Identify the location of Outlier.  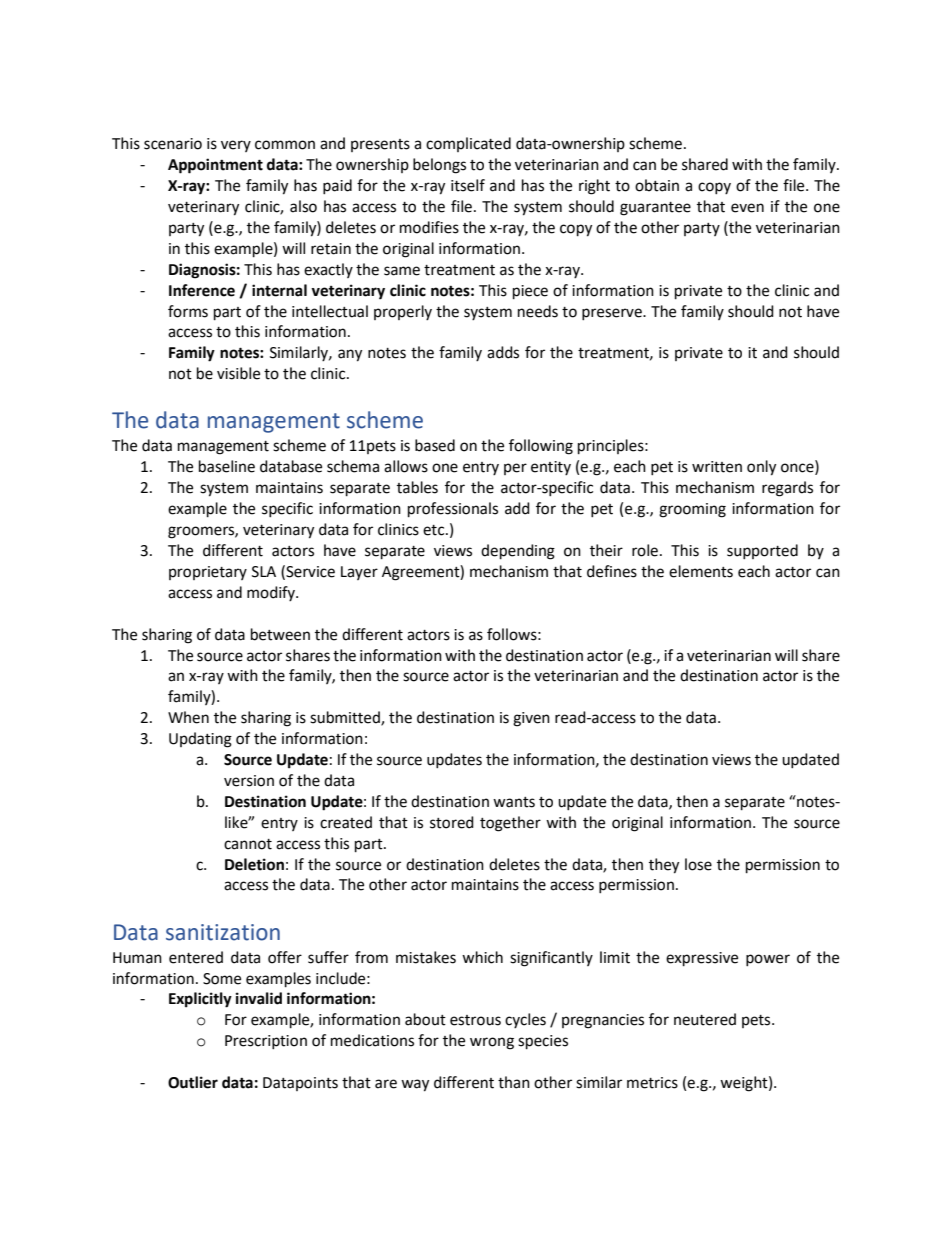
(193, 1082).
